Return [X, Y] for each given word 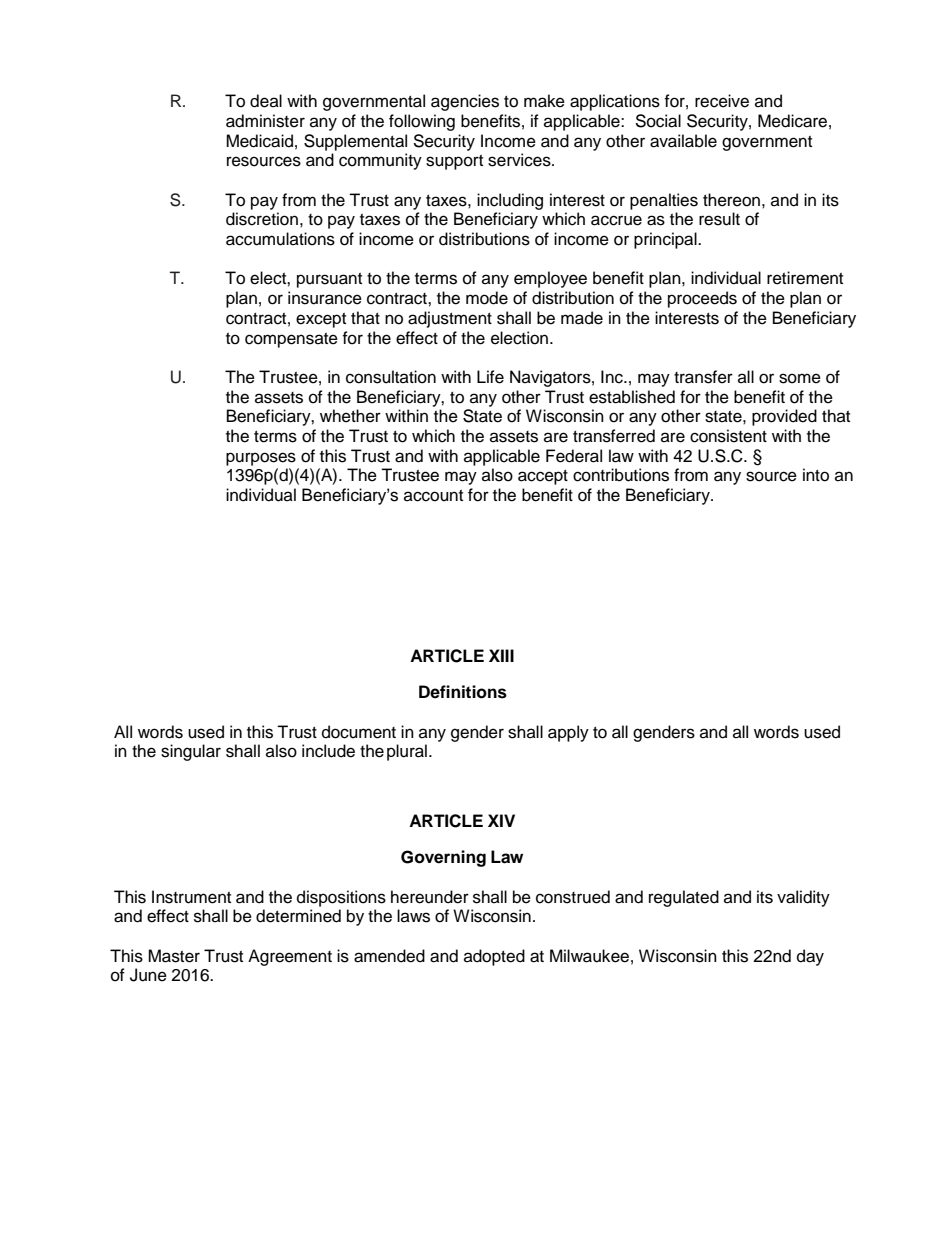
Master [174, 956]
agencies [465, 102]
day [810, 957]
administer [265, 121]
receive [722, 101]
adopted [494, 957]
